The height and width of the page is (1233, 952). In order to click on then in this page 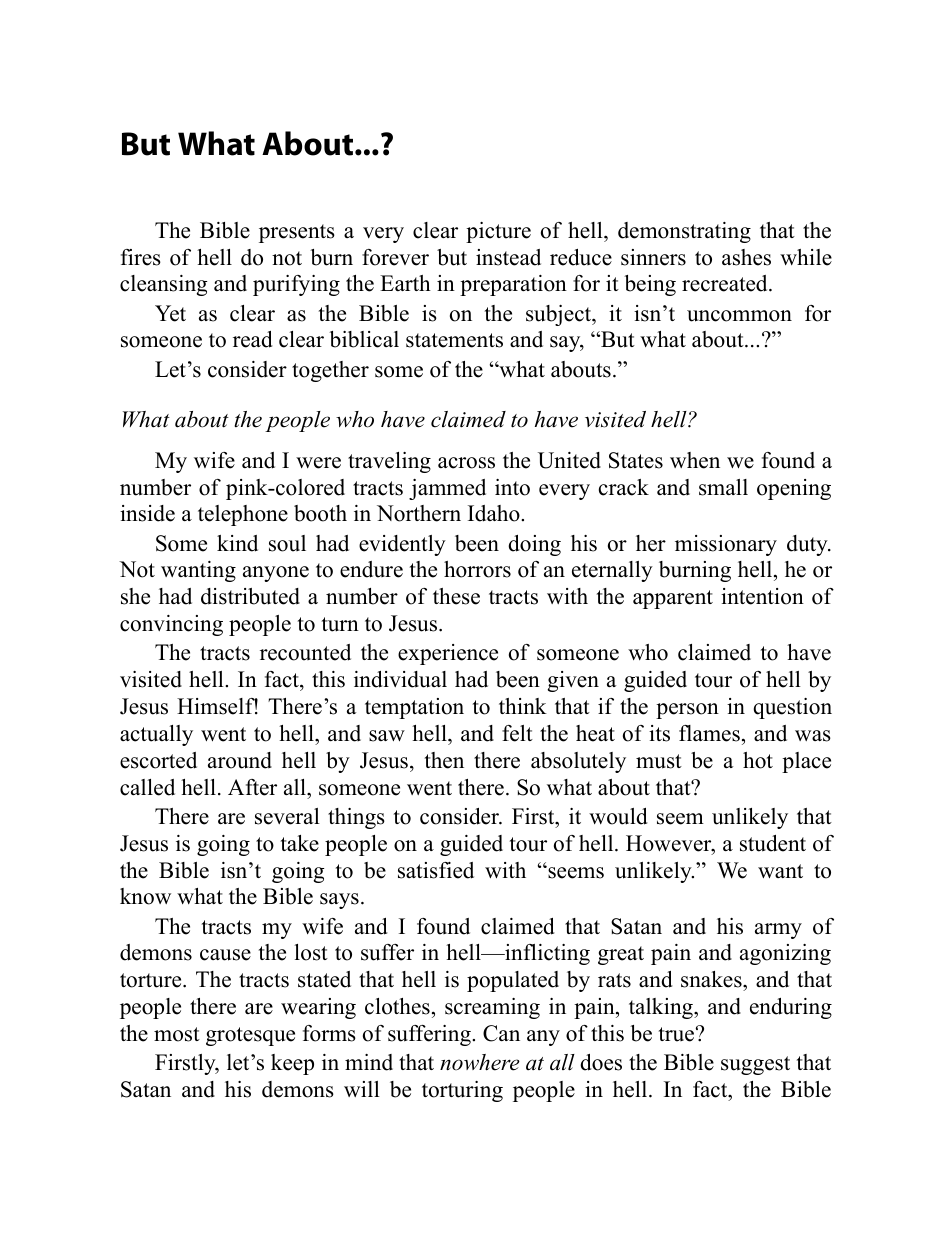, I will do `click(444, 760)`.
